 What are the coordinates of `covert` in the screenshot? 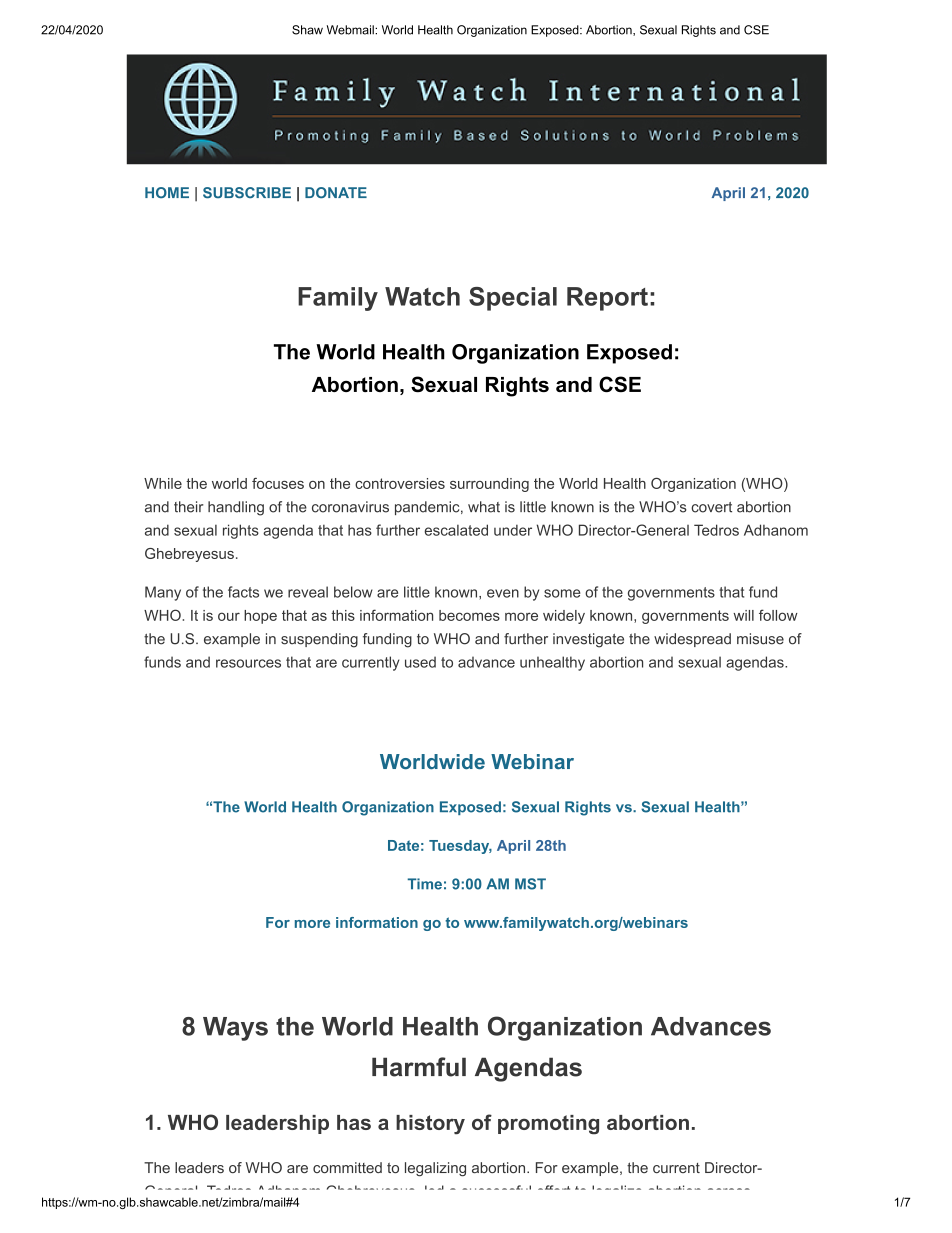 It's located at (711, 507).
